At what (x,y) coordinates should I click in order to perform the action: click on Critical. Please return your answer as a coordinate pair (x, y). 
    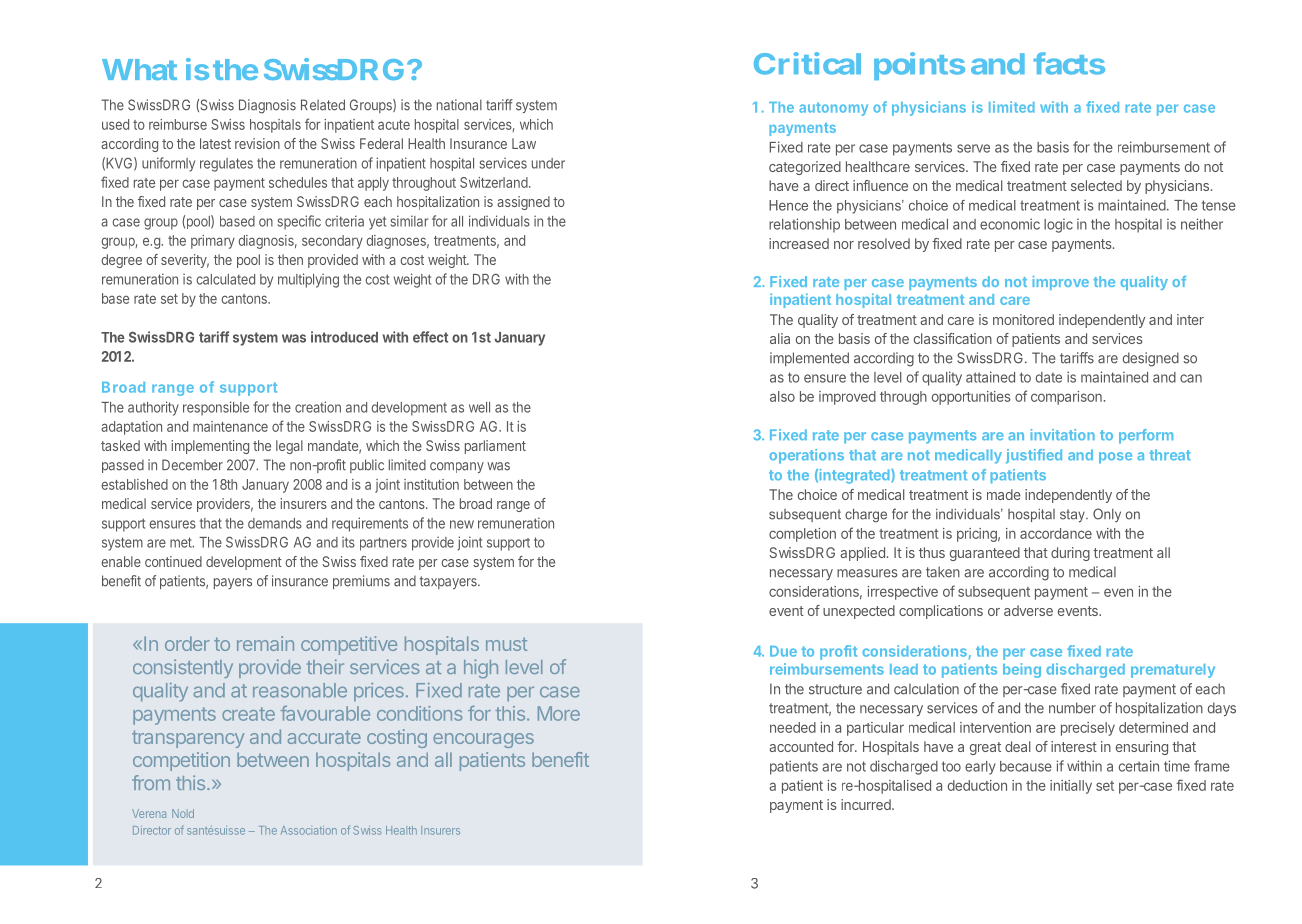
    Looking at the image, I should click on (807, 63).
